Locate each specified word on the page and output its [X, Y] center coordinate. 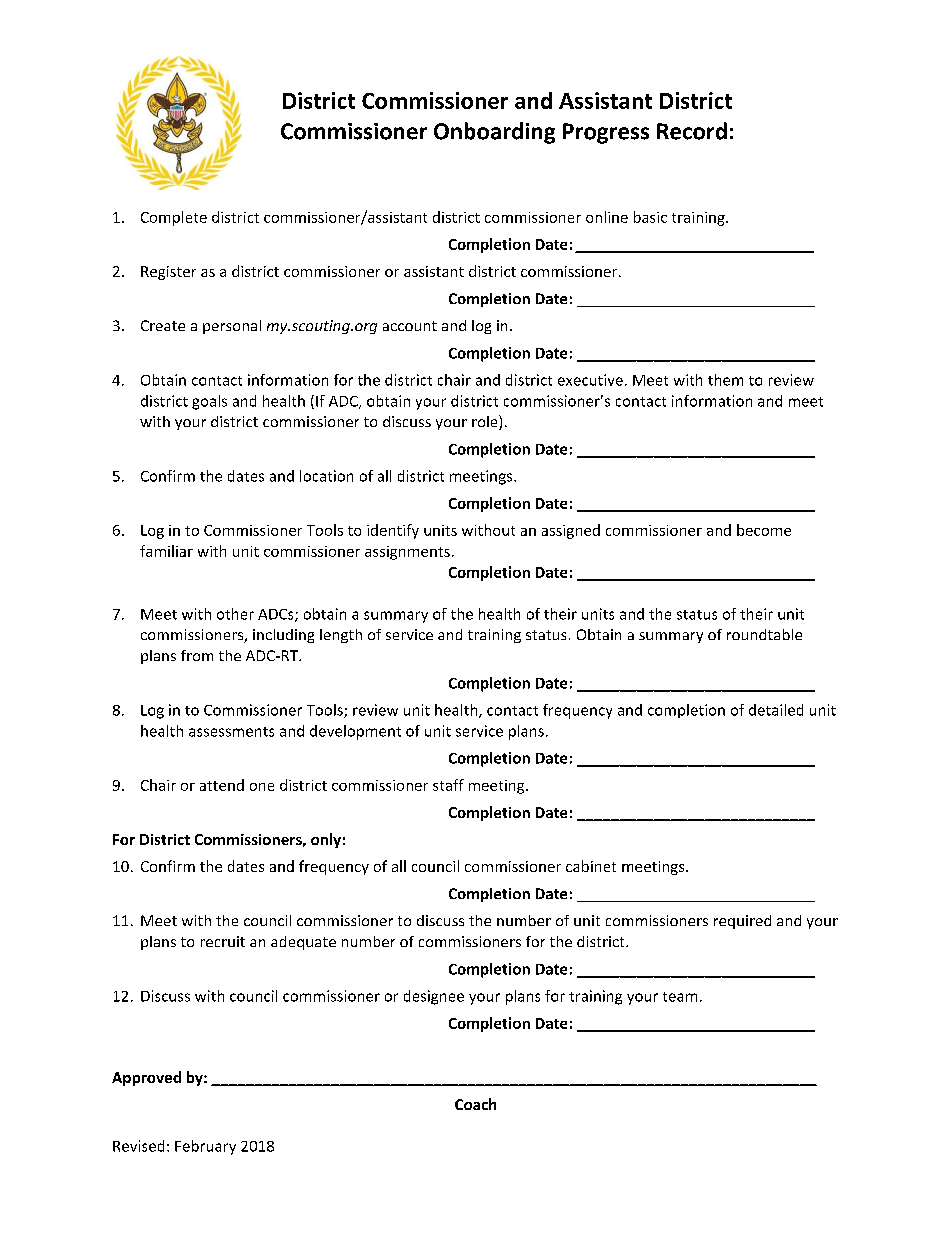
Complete [174, 218]
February [205, 1147]
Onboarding [494, 133]
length [341, 636]
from [197, 655]
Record [692, 131]
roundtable [764, 634]
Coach [475, 1104]
